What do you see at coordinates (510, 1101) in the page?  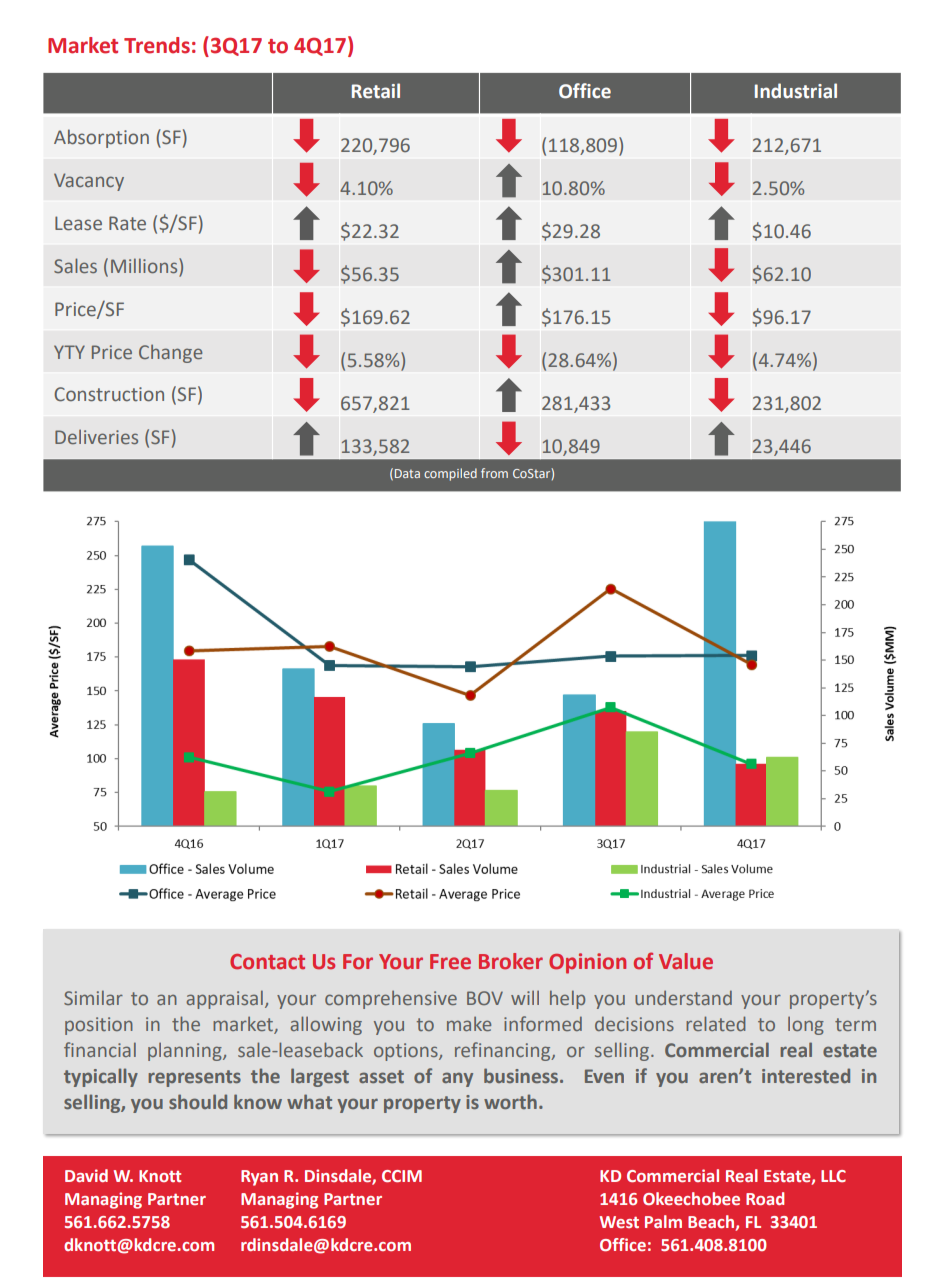 I see `worth` at bounding box center [510, 1101].
